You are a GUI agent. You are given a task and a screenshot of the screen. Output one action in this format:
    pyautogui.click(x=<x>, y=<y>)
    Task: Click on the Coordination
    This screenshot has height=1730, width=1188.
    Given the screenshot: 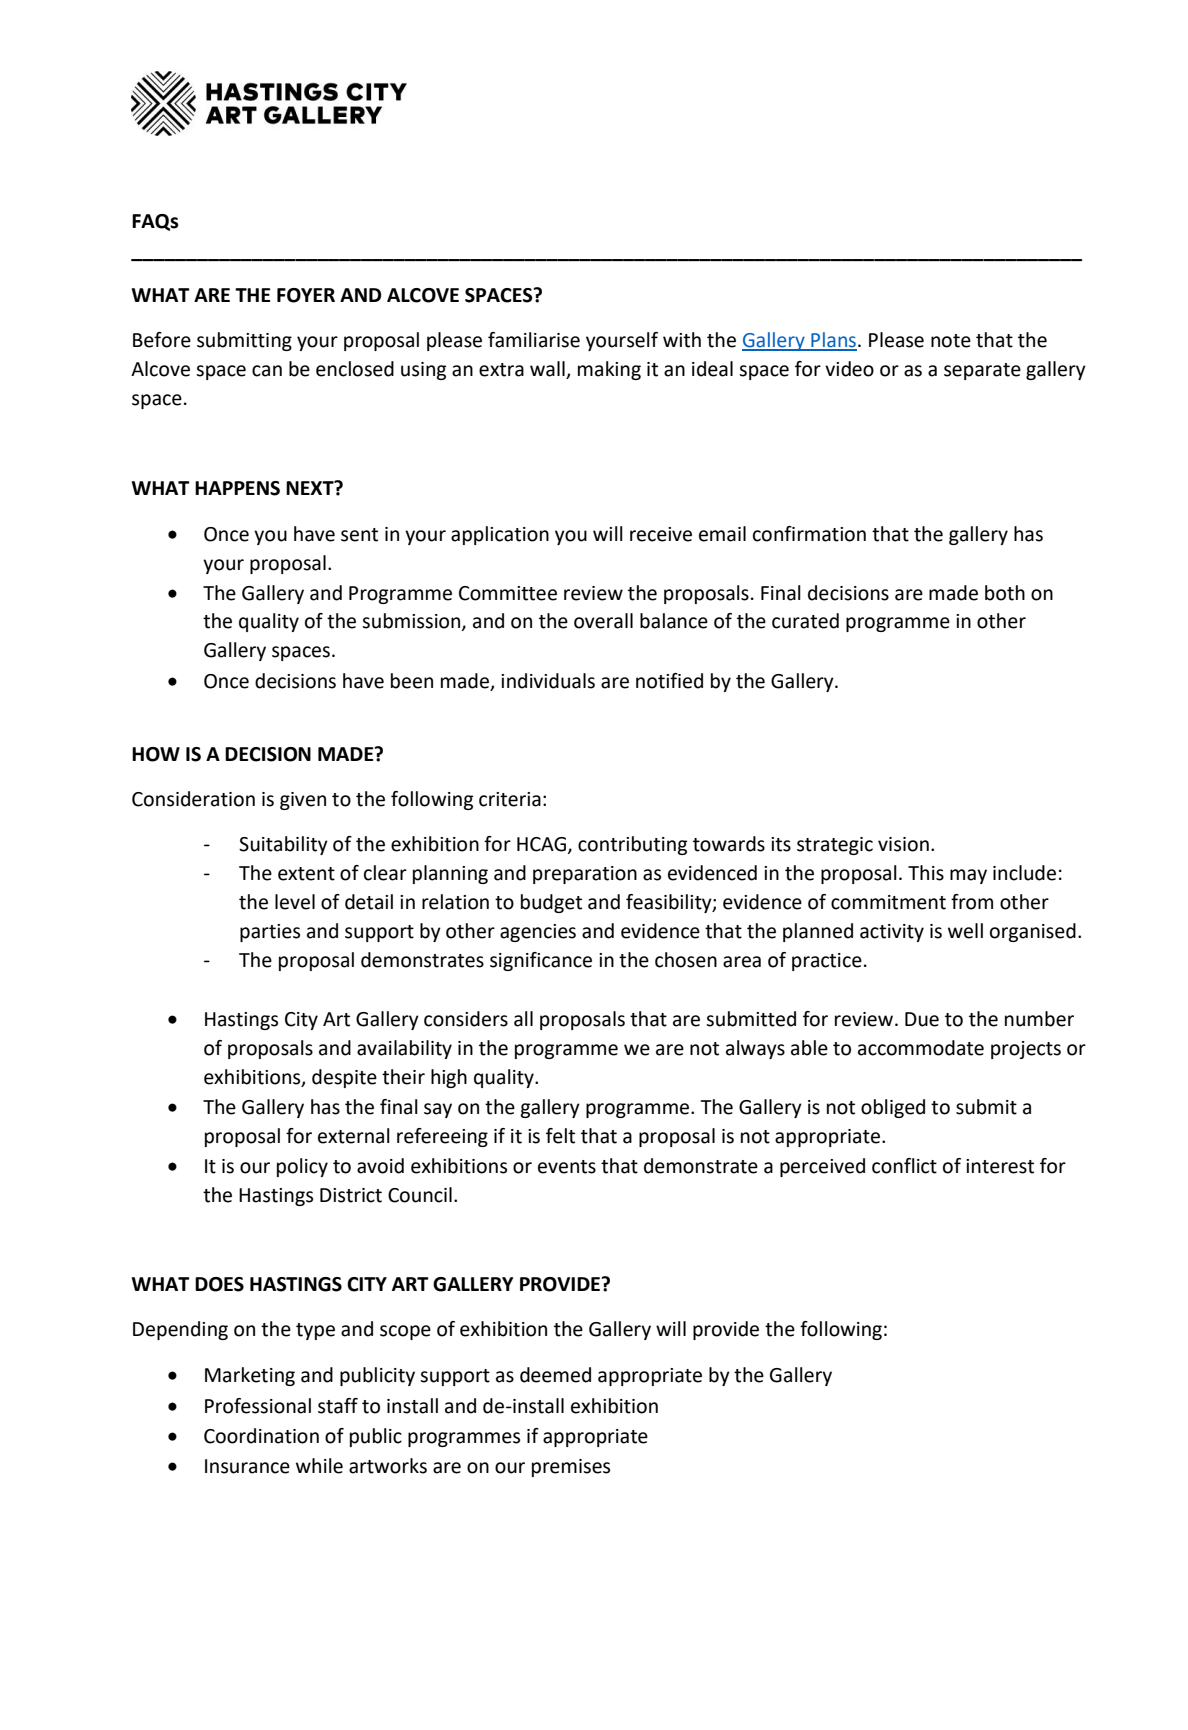 What is the action you would take?
    pyautogui.click(x=261, y=1436)
